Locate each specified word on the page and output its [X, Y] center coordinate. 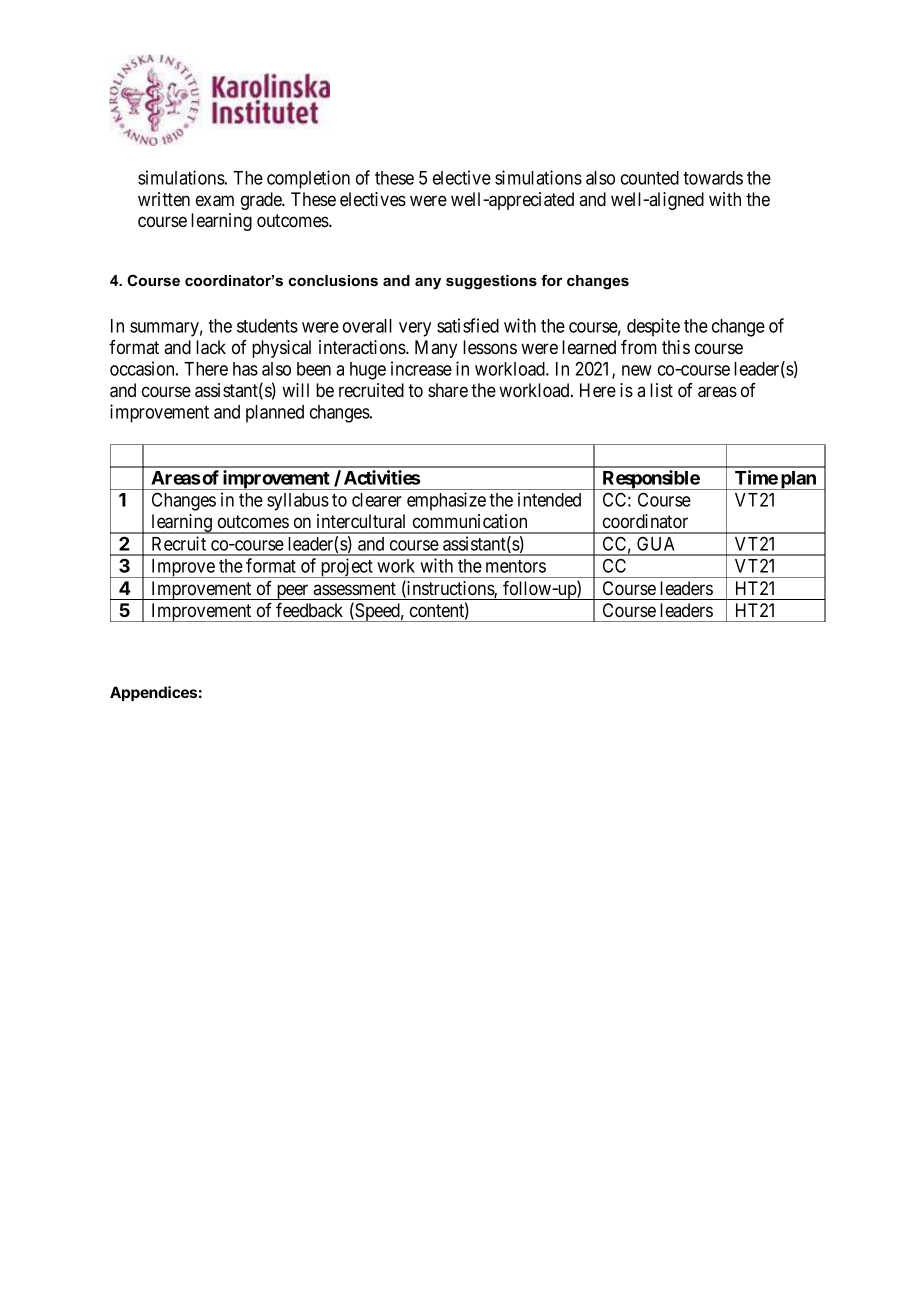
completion [308, 179]
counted [650, 178]
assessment [354, 588]
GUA [656, 543]
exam [215, 201]
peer [292, 592]
